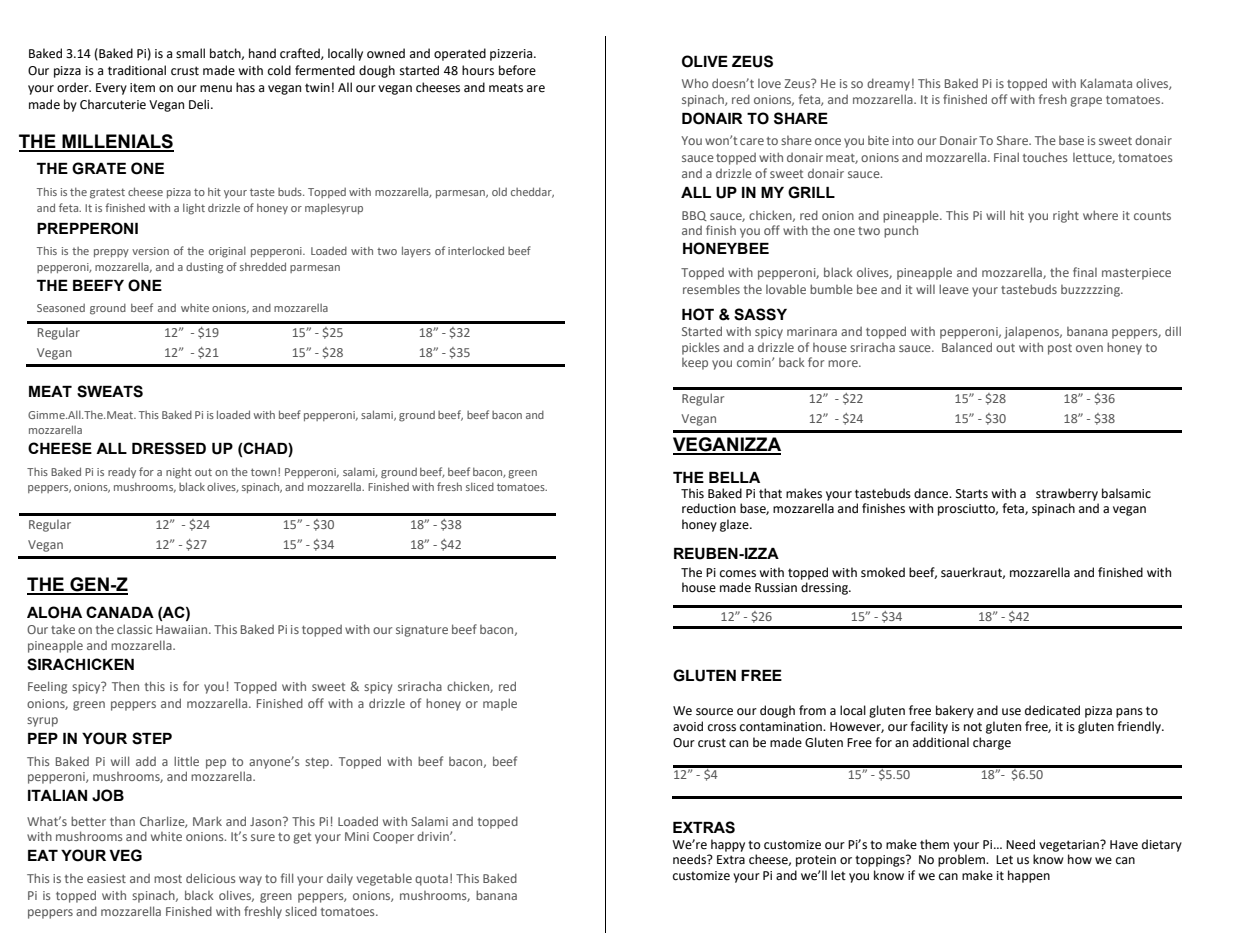 The width and height of the image is (1233, 952). Describe the element at coordinates (698, 314) in the image. I see `HOT` at that location.
